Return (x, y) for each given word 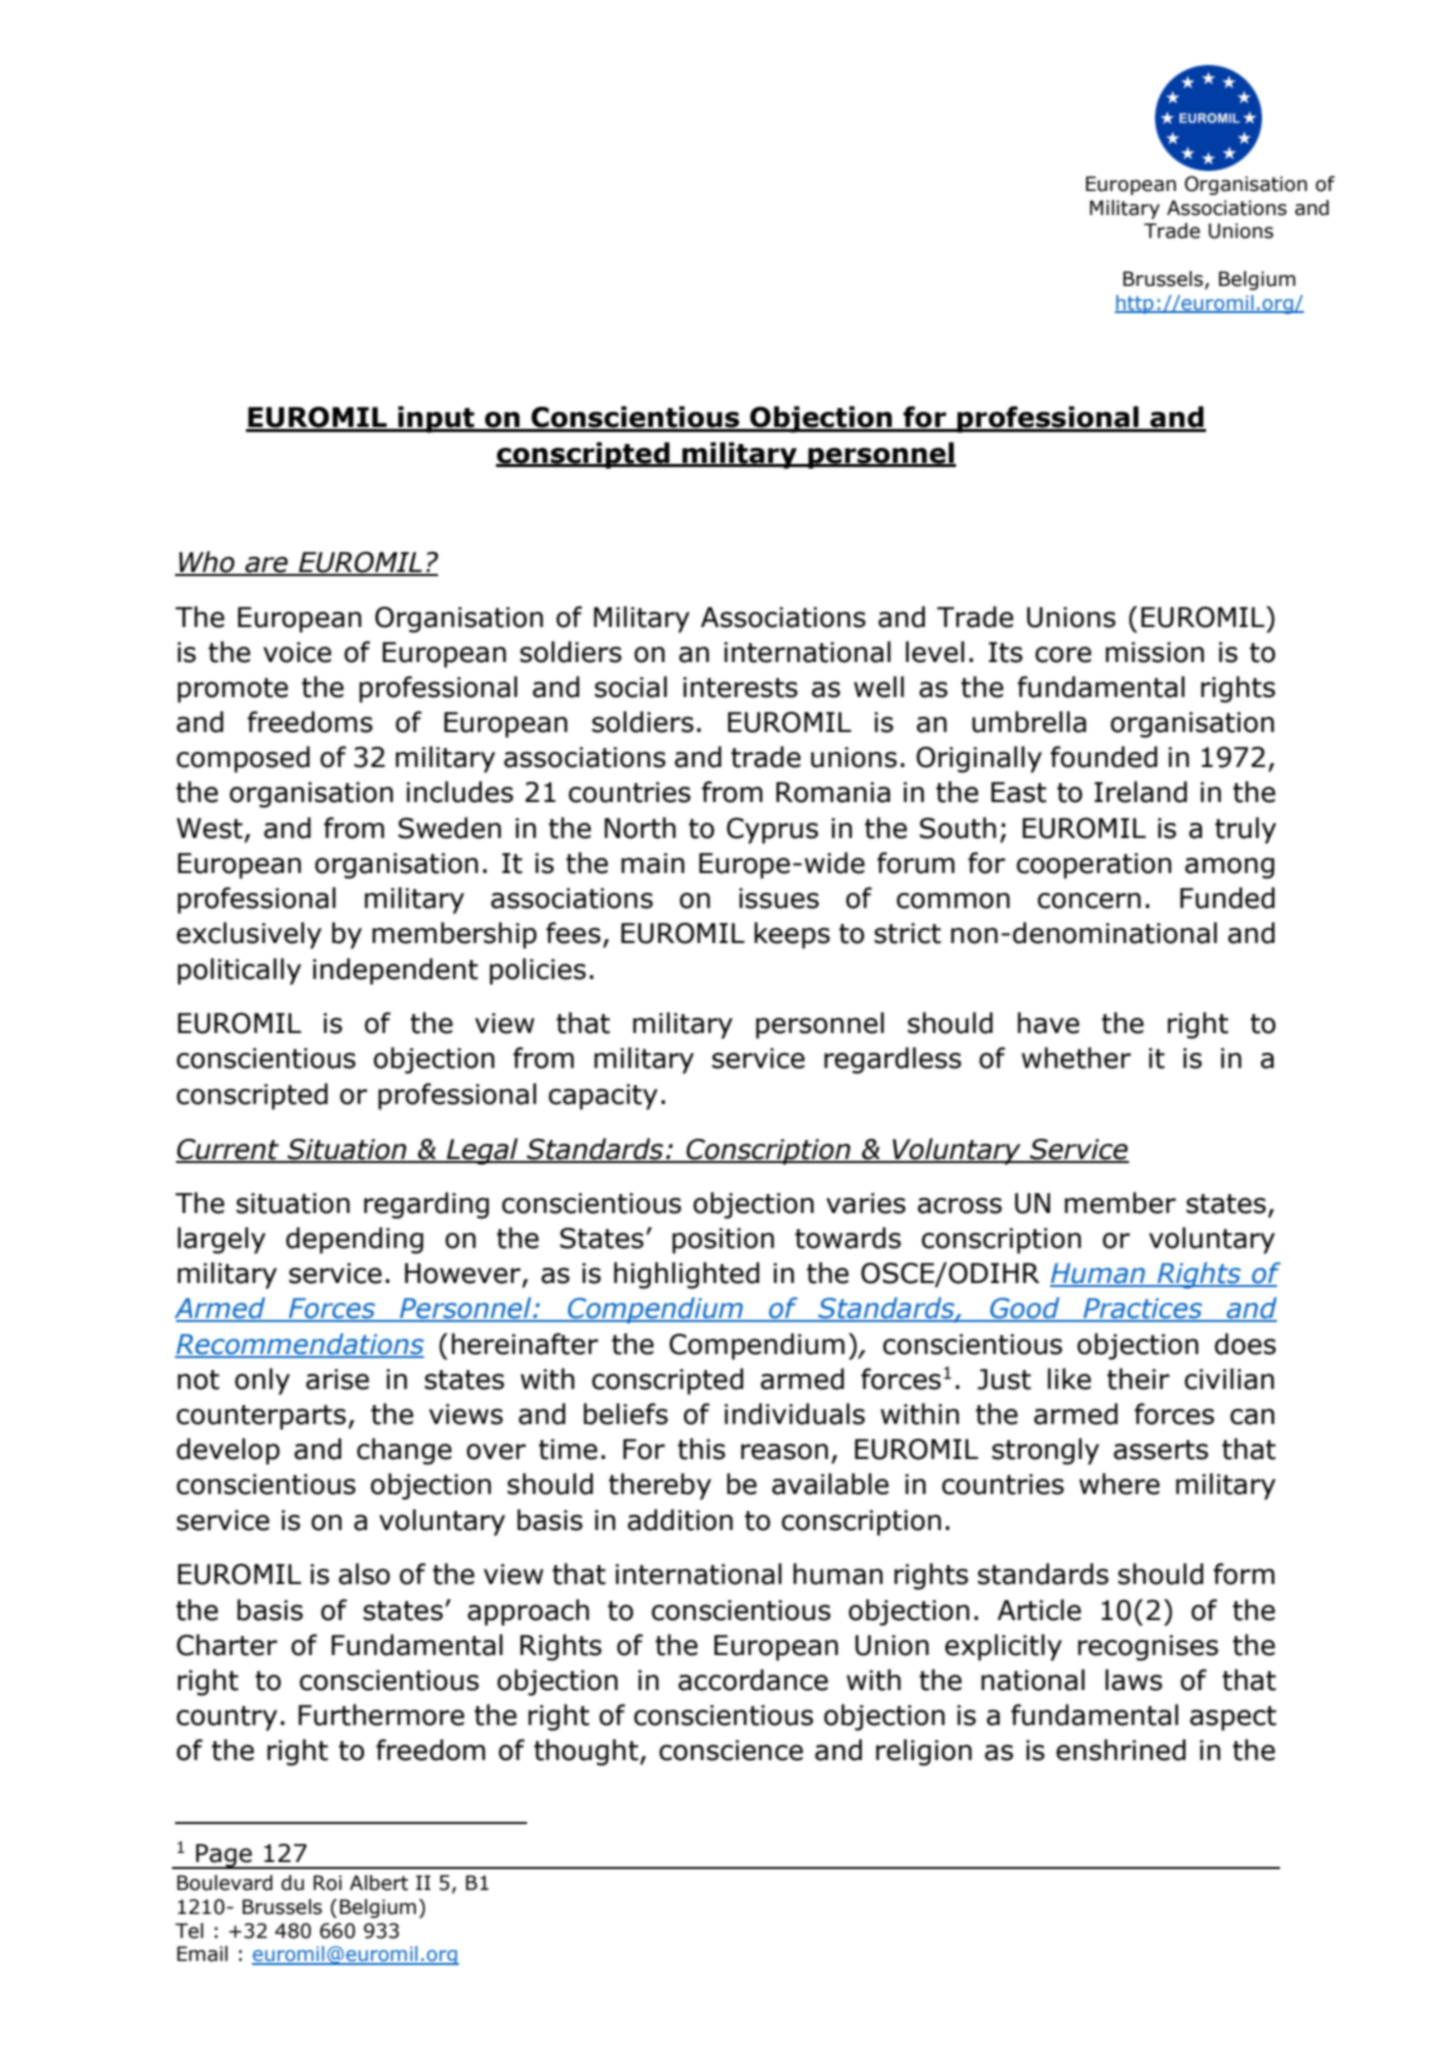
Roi (327, 1883)
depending (354, 1240)
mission (1155, 652)
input (436, 419)
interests (740, 687)
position (723, 1241)
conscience (731, 1750)
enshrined (1121, 1750)
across (960, 1206)
